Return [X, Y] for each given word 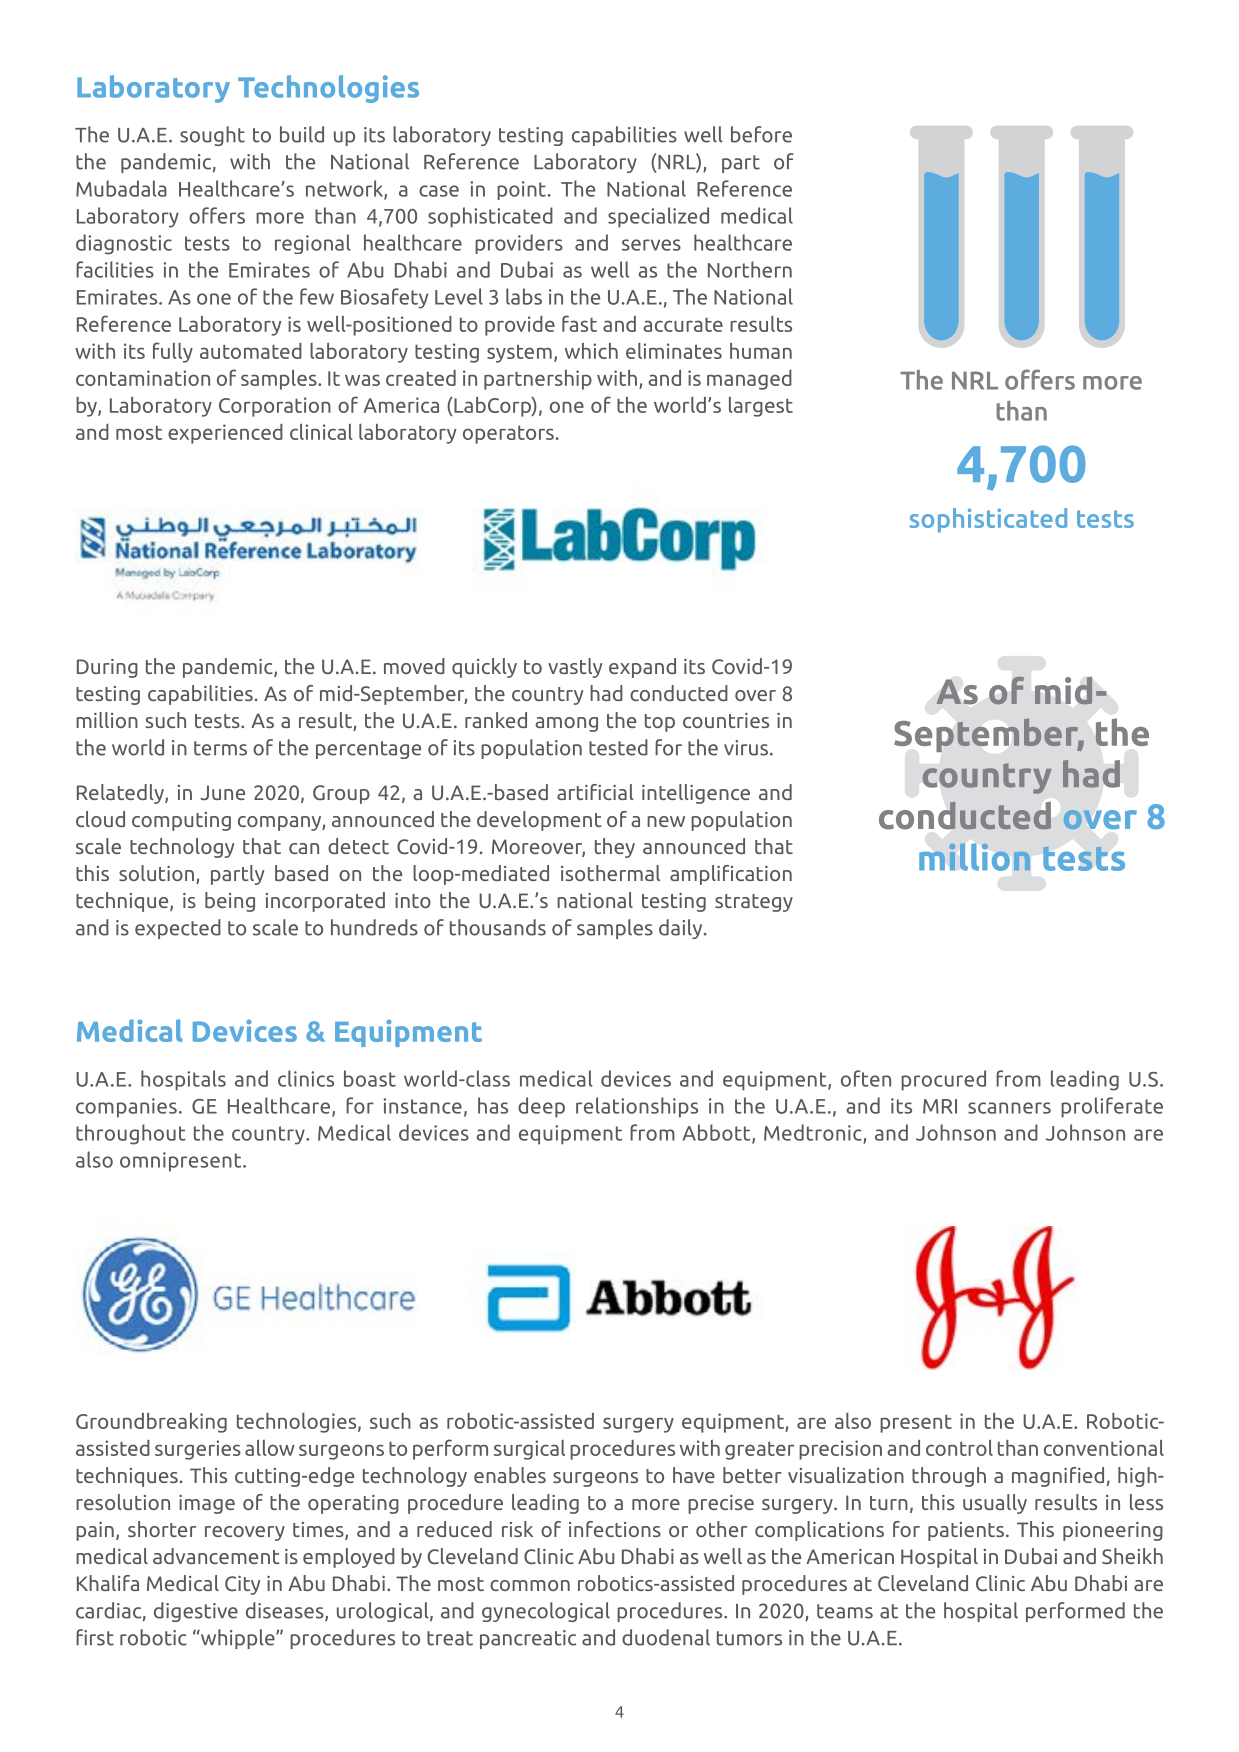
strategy [754, 903]
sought [212, 136]
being [230, 902]
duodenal [666, 1637]
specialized [658, 217]
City [242, 1585]
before [761, 134]
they [615, 848]
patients [966, 1531]
